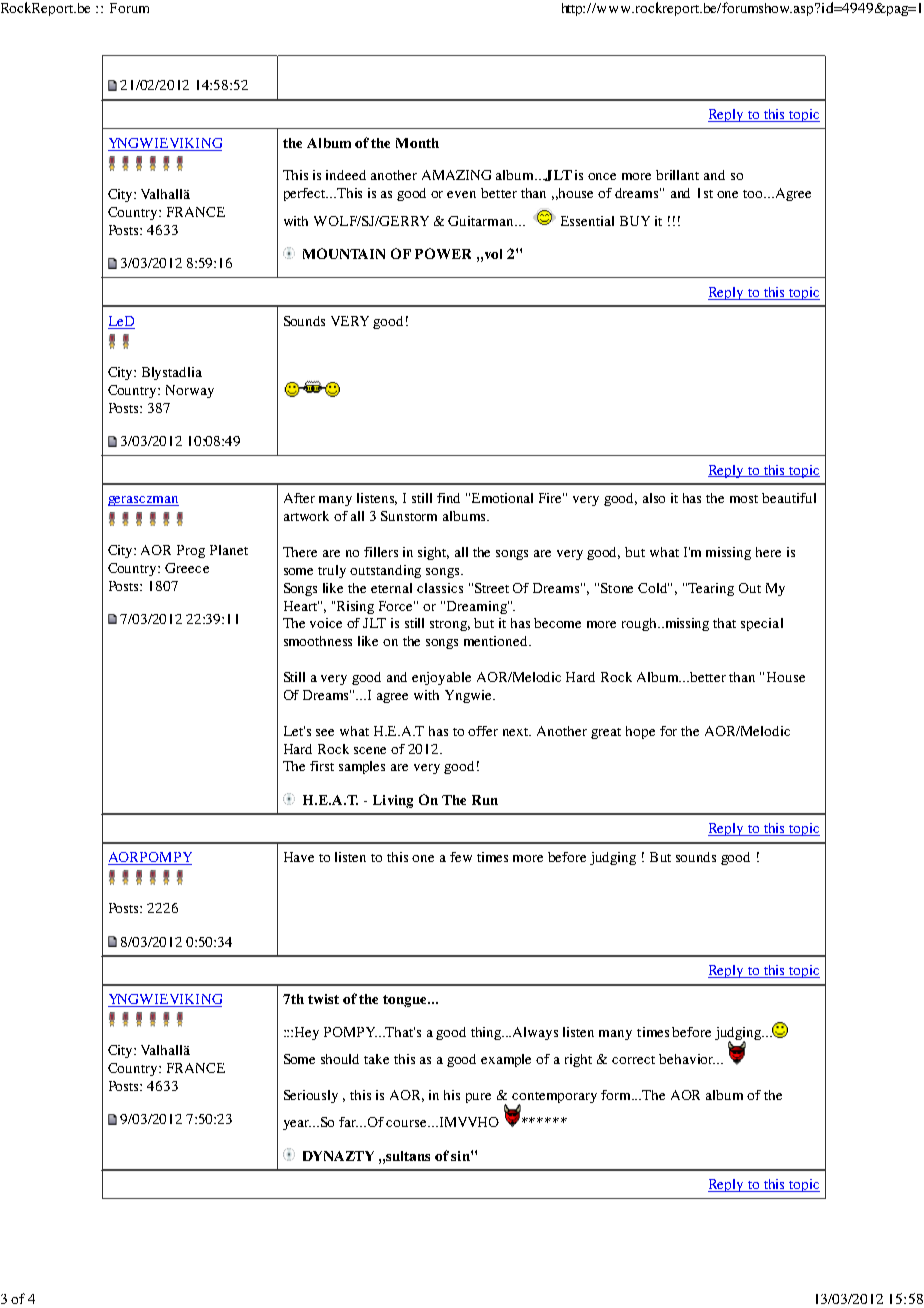 The height and width of the screenshot is (1308, 924). Describe the element at coordinates (502, 498) in the screenshot. I see `Emotional` at that location.
